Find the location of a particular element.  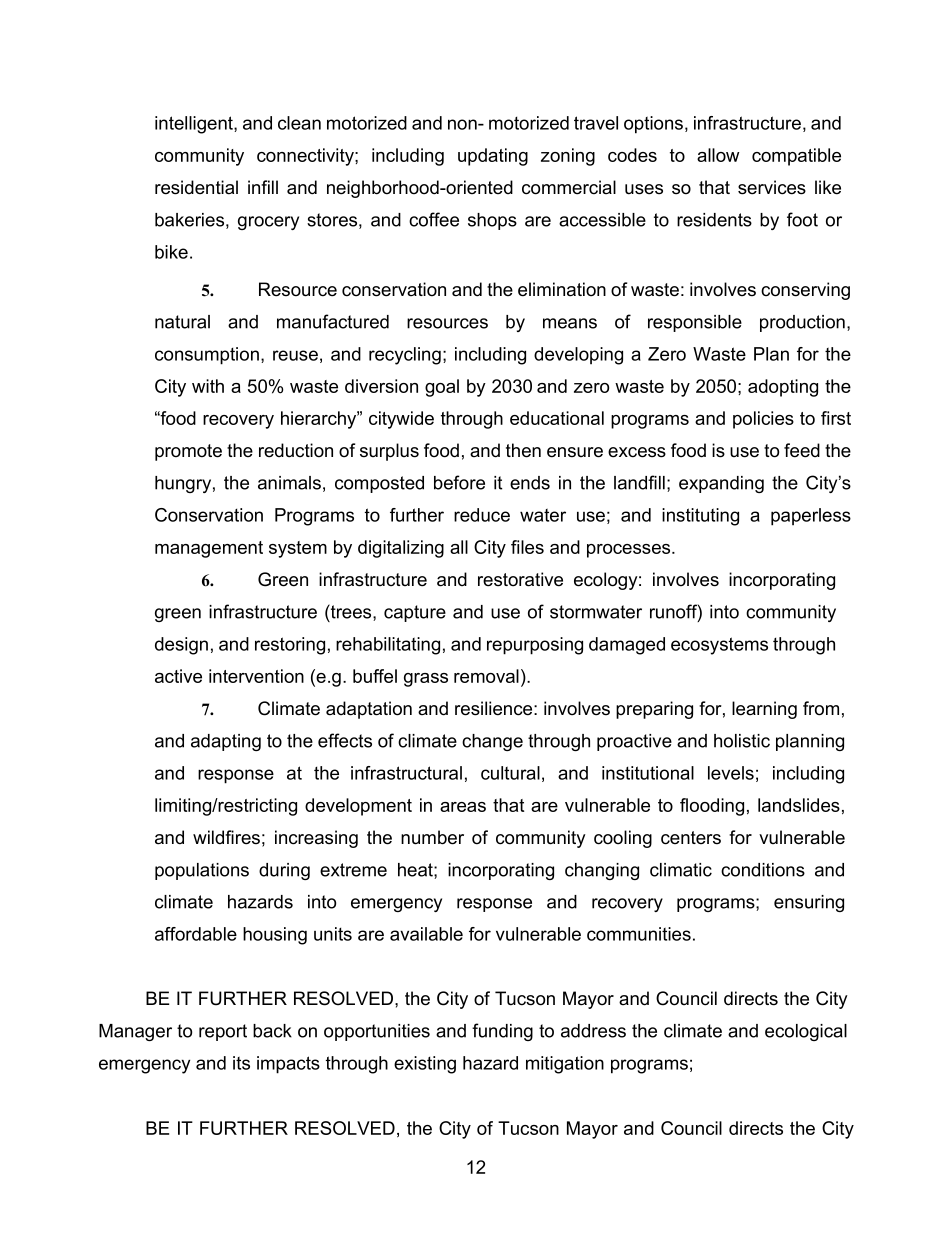

expanding is located at coordinates (721, 484).
